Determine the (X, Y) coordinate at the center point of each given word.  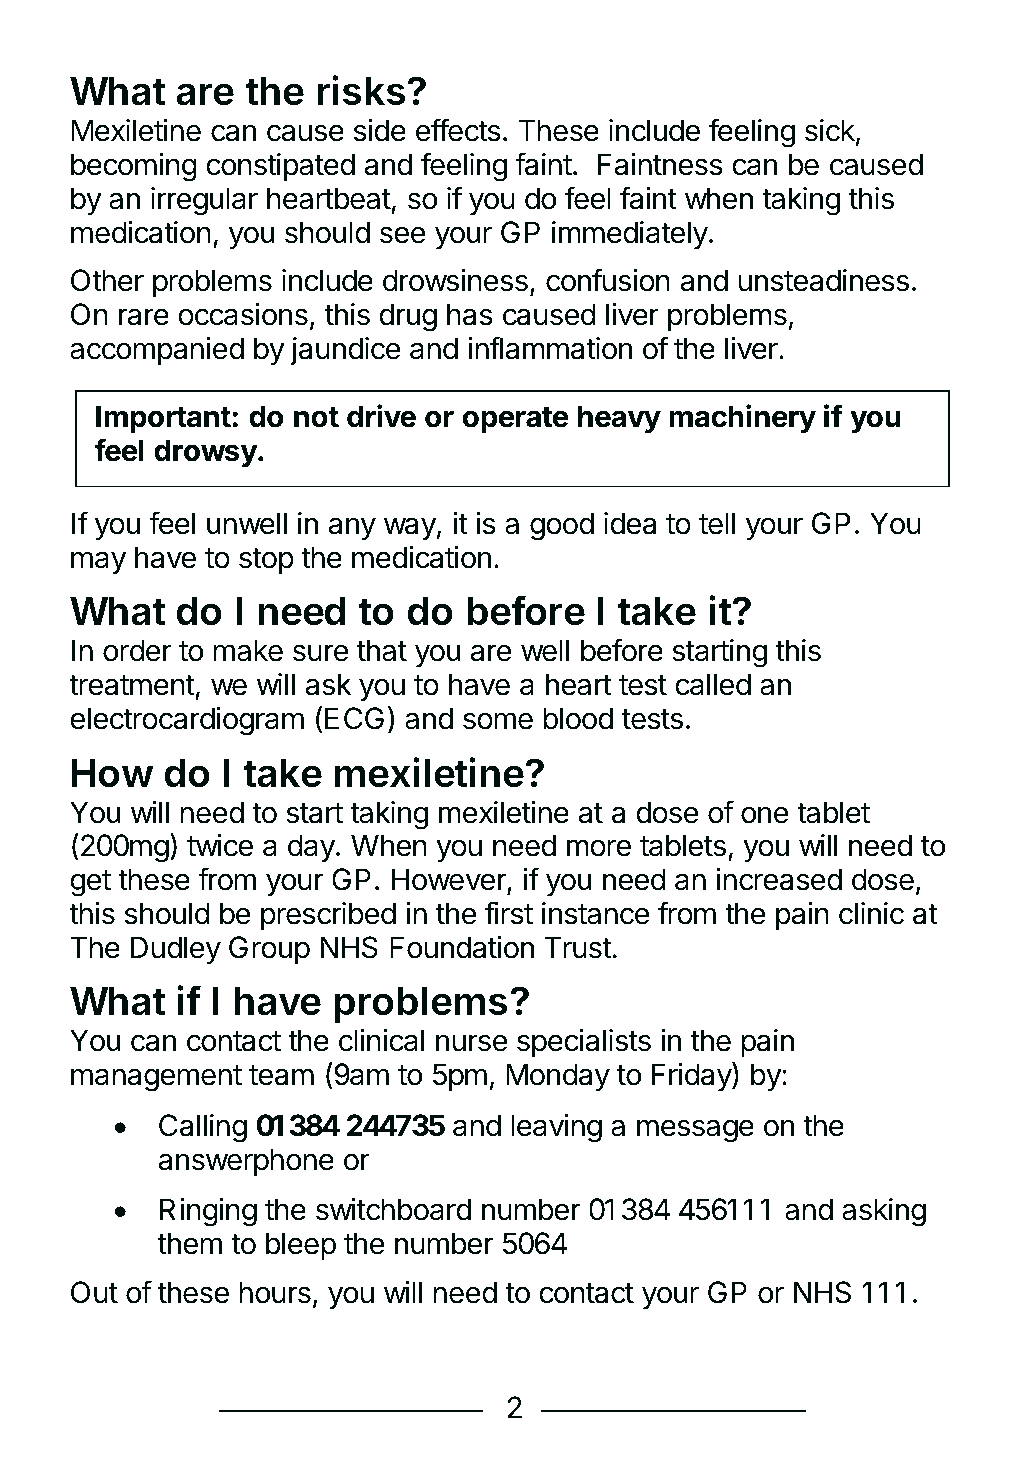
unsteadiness (823, 280)
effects (458, 130)
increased (779, 879)
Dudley (176, 950)
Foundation (462, 947)
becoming (134, 167)
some (498, 721)
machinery (742, 418)
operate (515, 420)
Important (163, 419)
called (713, 684)
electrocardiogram (187, 721)
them (189, 1243)
